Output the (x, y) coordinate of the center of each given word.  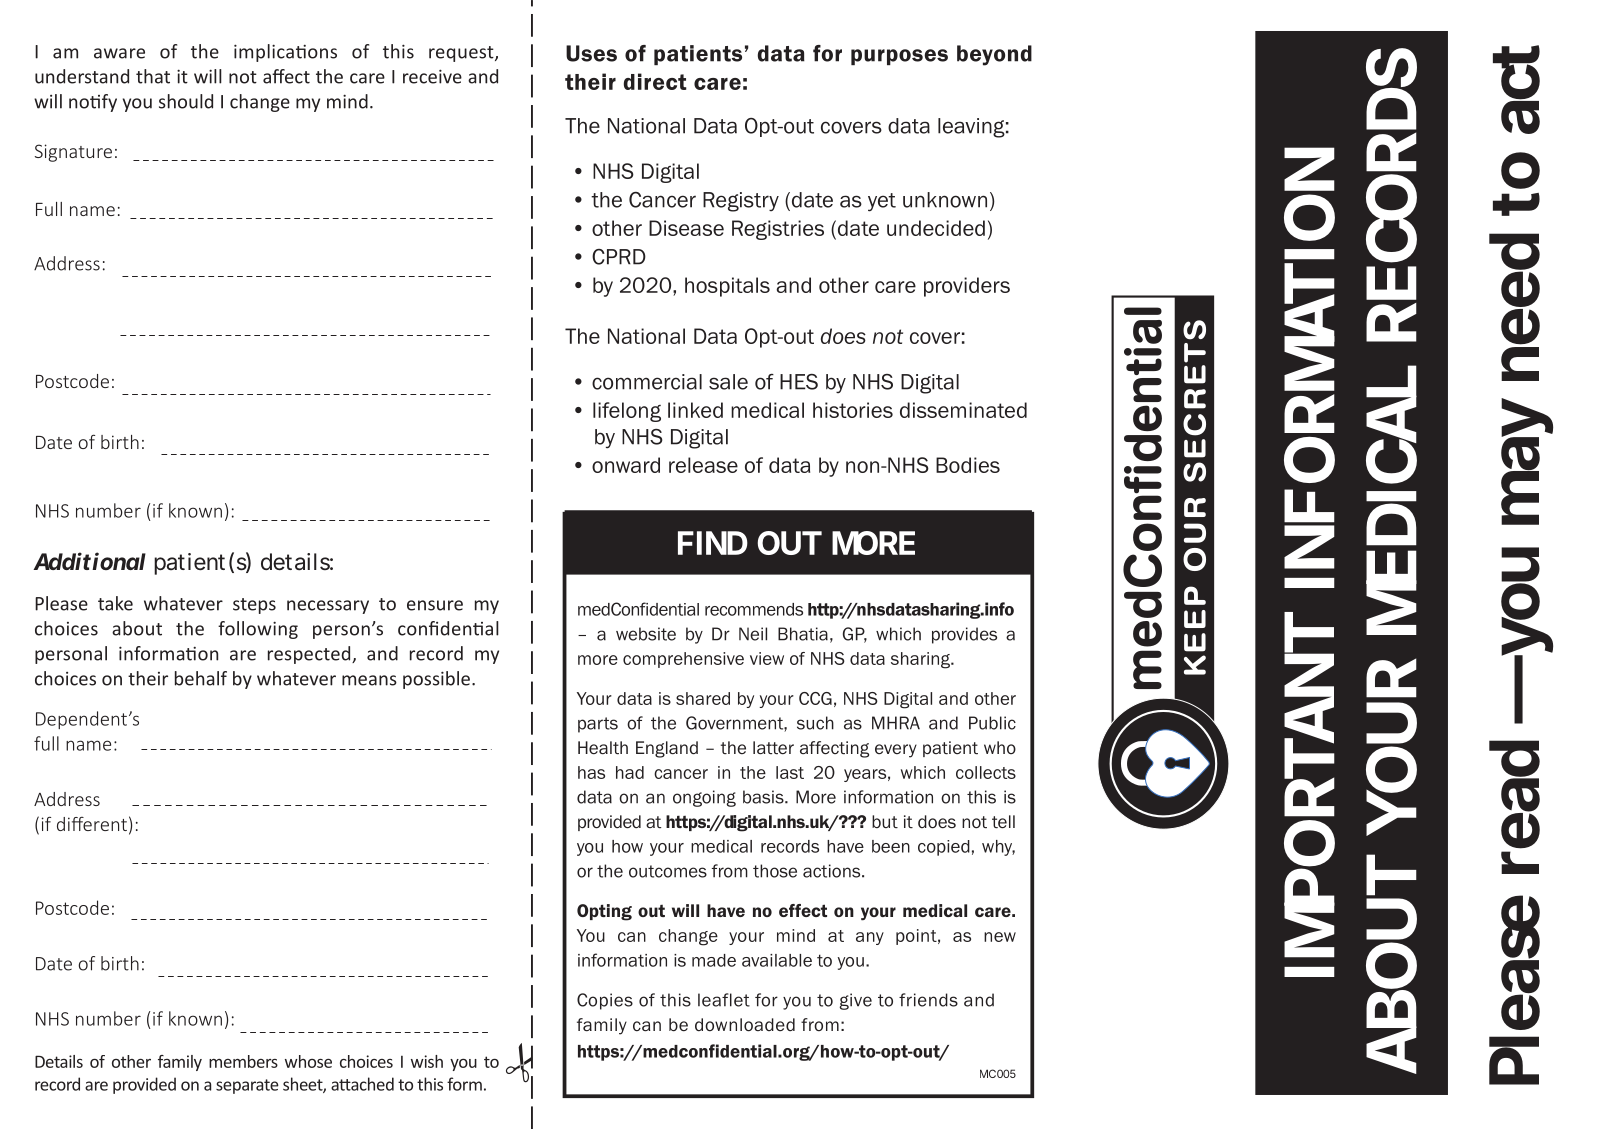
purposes (899, 57)
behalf (201, 678)
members (243, 1061)
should (186, 101)
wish (427, 1061)
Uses (591, 53)
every (896, 751)
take (115, 603)
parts (598, 725)
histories (853, 410)
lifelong (627, 412)
